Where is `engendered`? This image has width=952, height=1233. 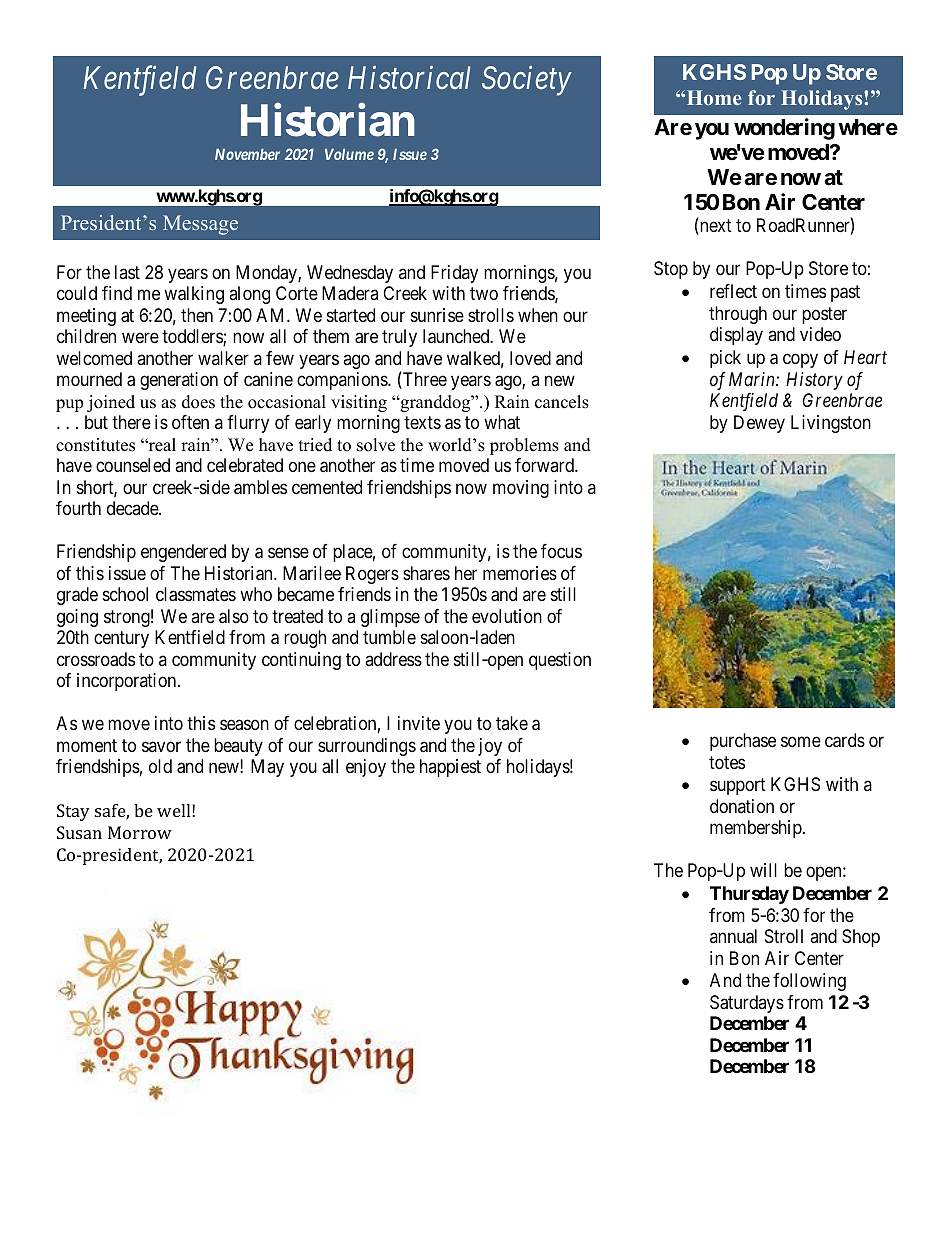 engendered is located at coordinates (183, 553).
